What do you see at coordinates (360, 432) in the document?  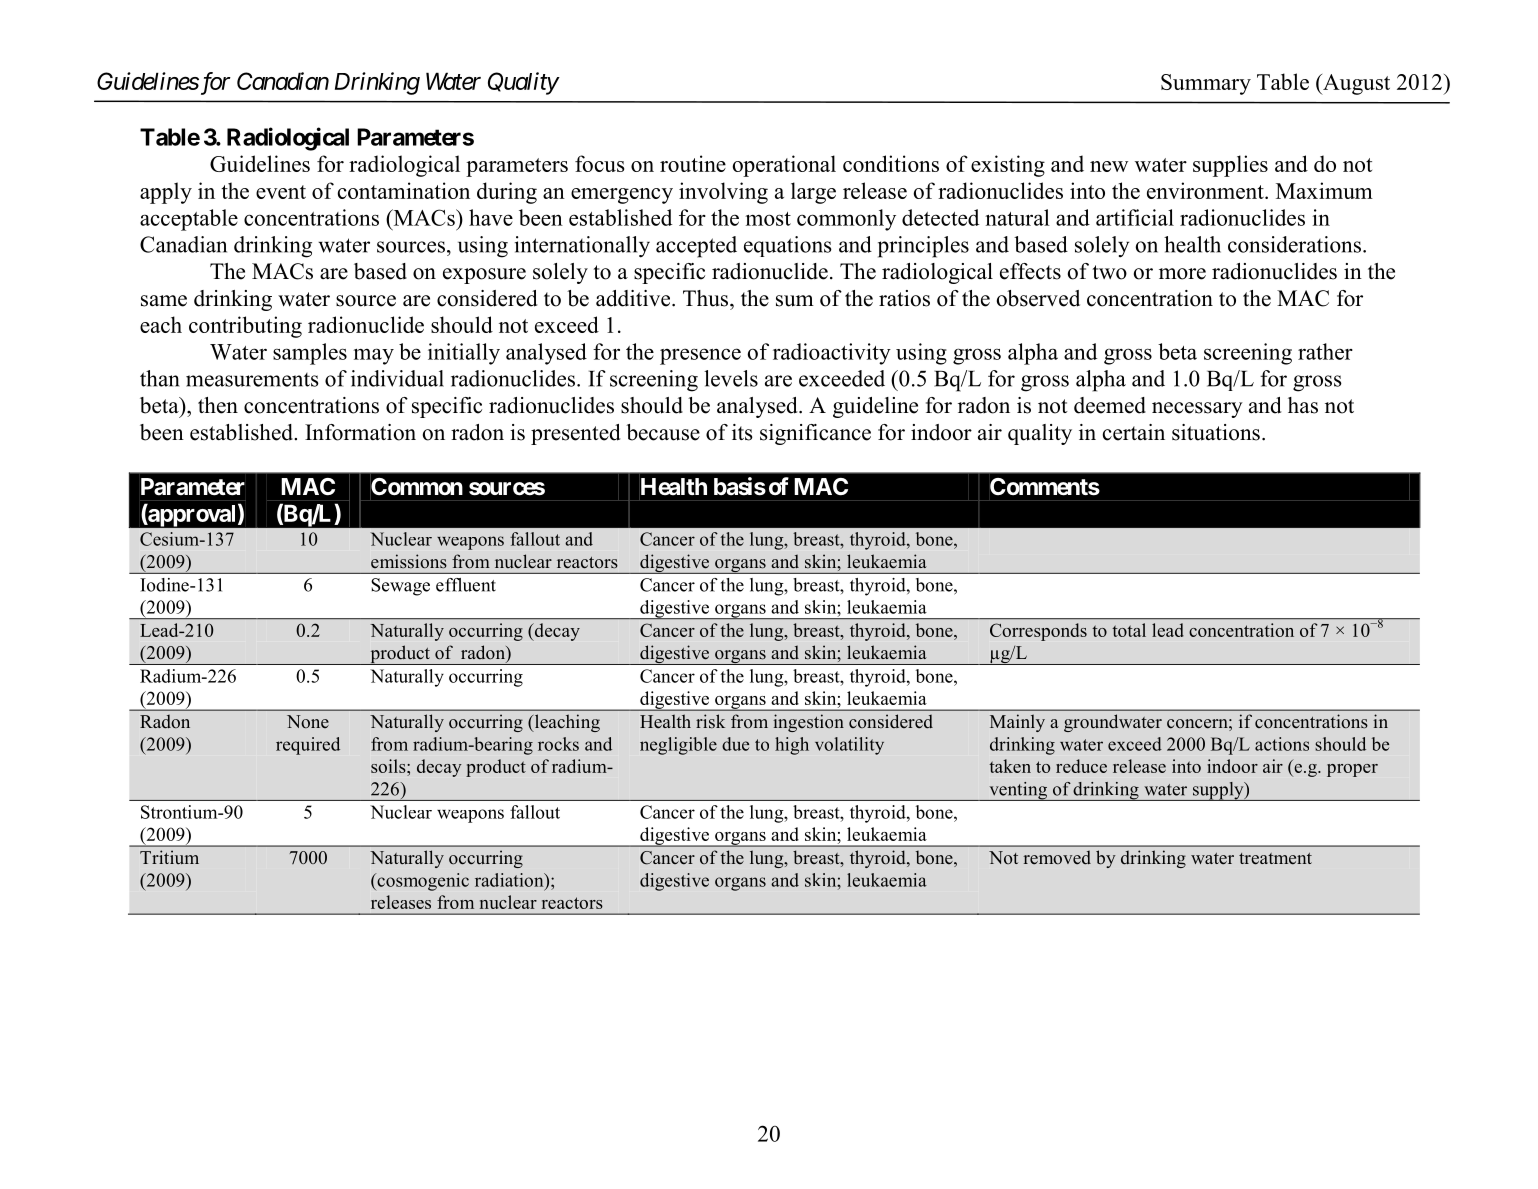 I see `Information` at bounding box center [360, 432].
